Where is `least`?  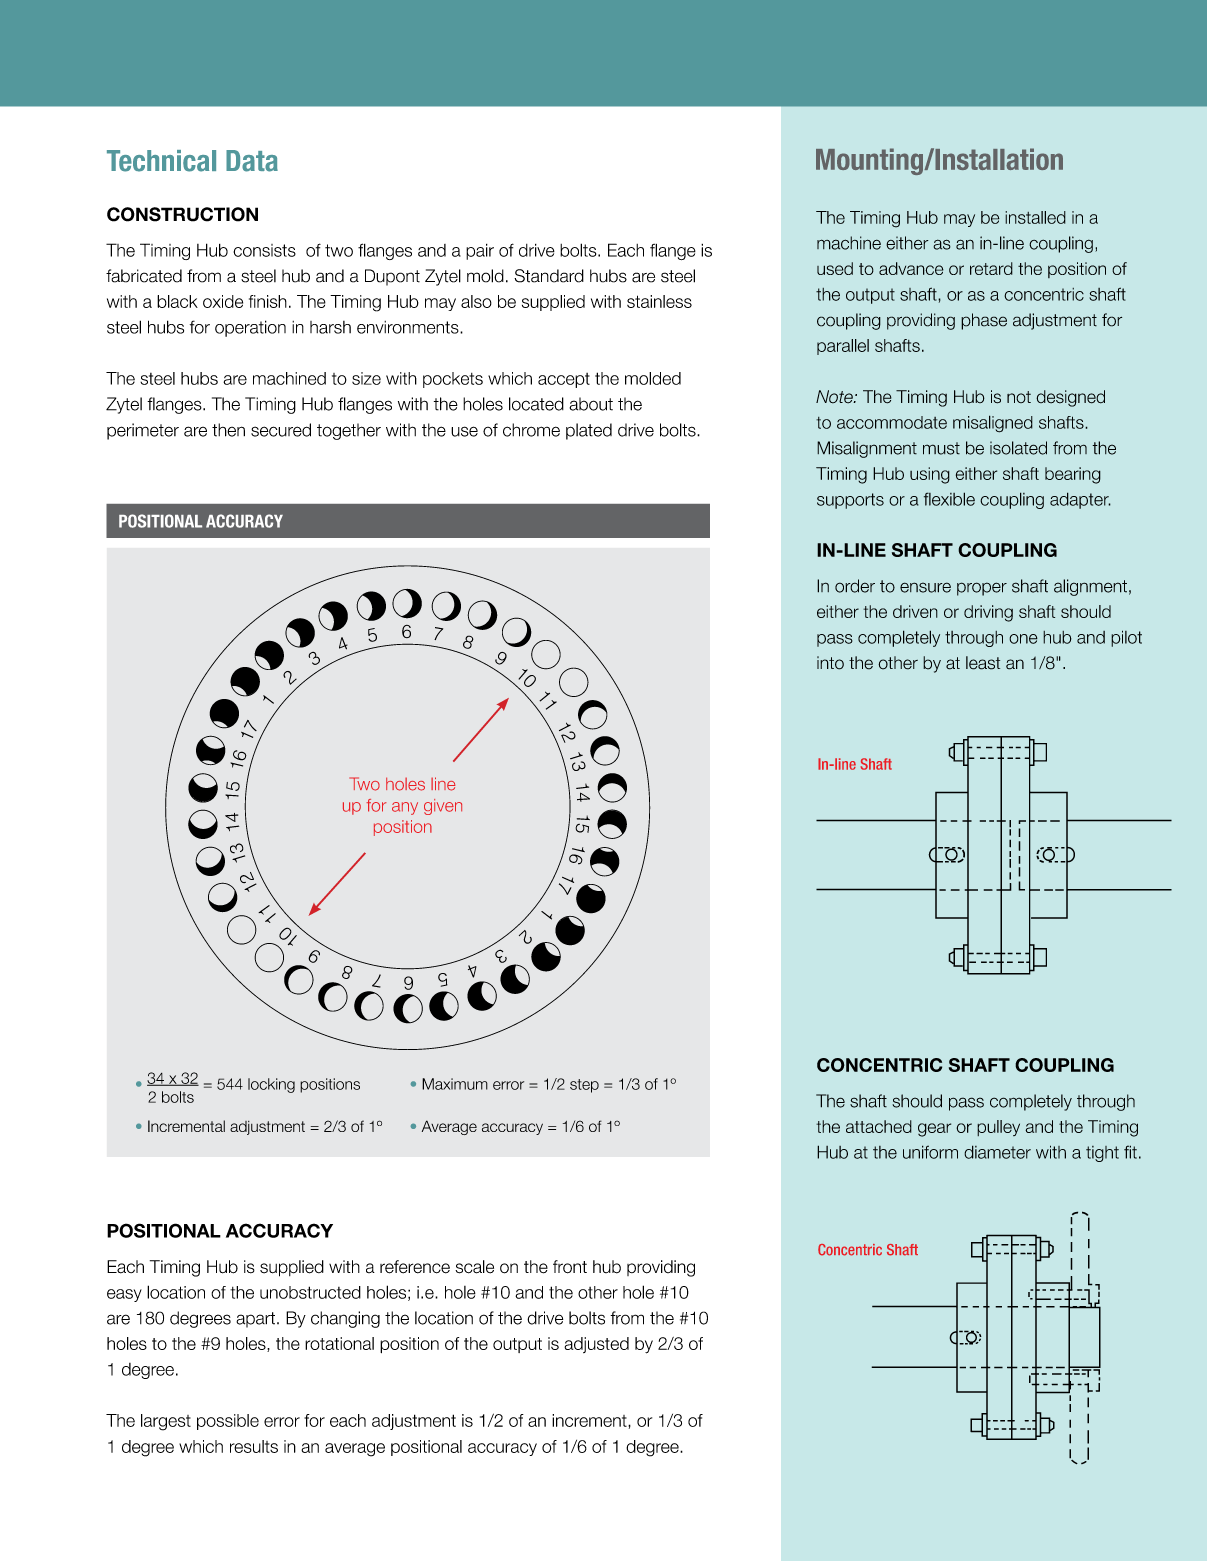
least is located at coordinates (983, 663).
